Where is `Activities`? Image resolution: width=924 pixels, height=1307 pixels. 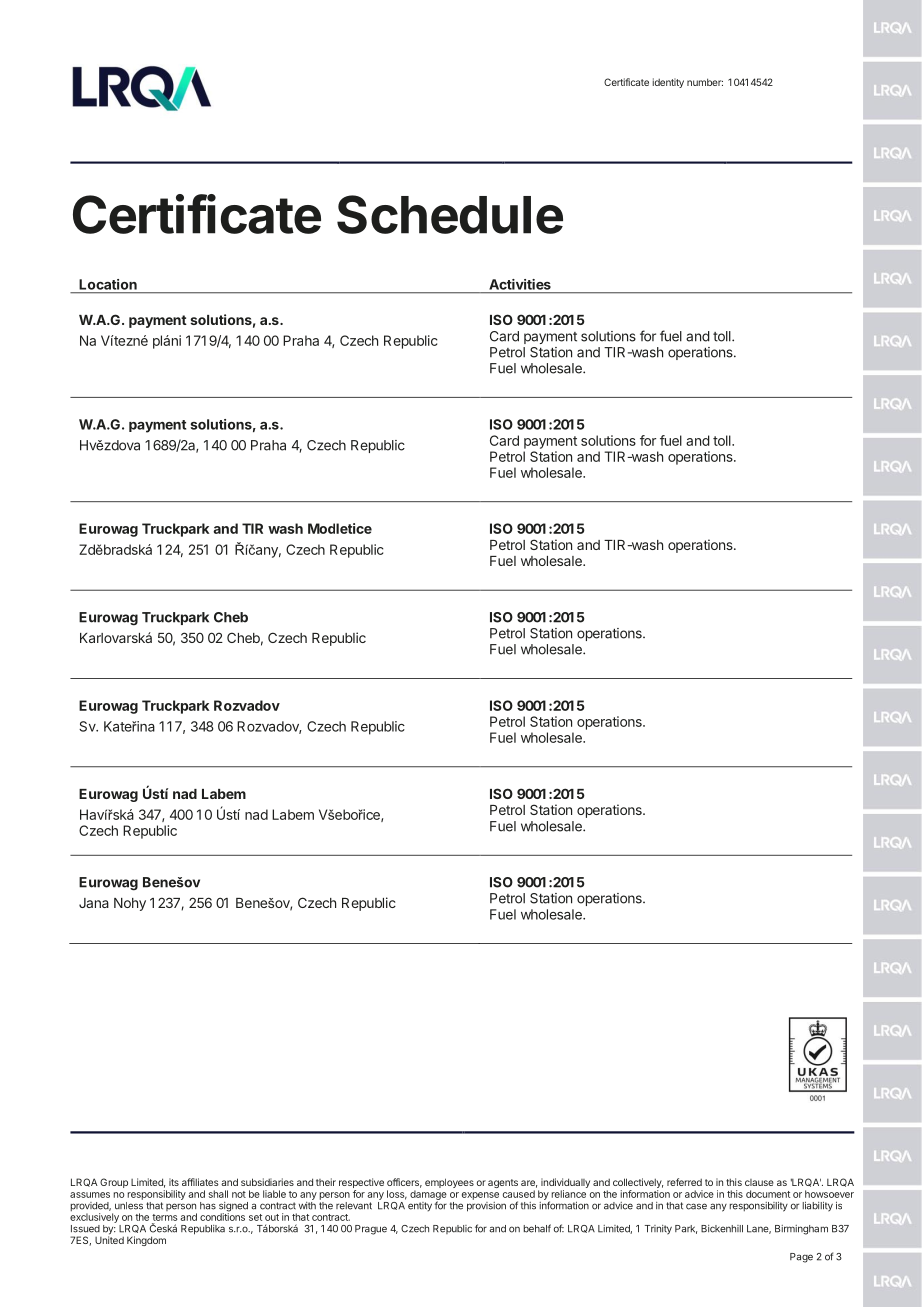 Activities is located at coordinates (520, 284).
